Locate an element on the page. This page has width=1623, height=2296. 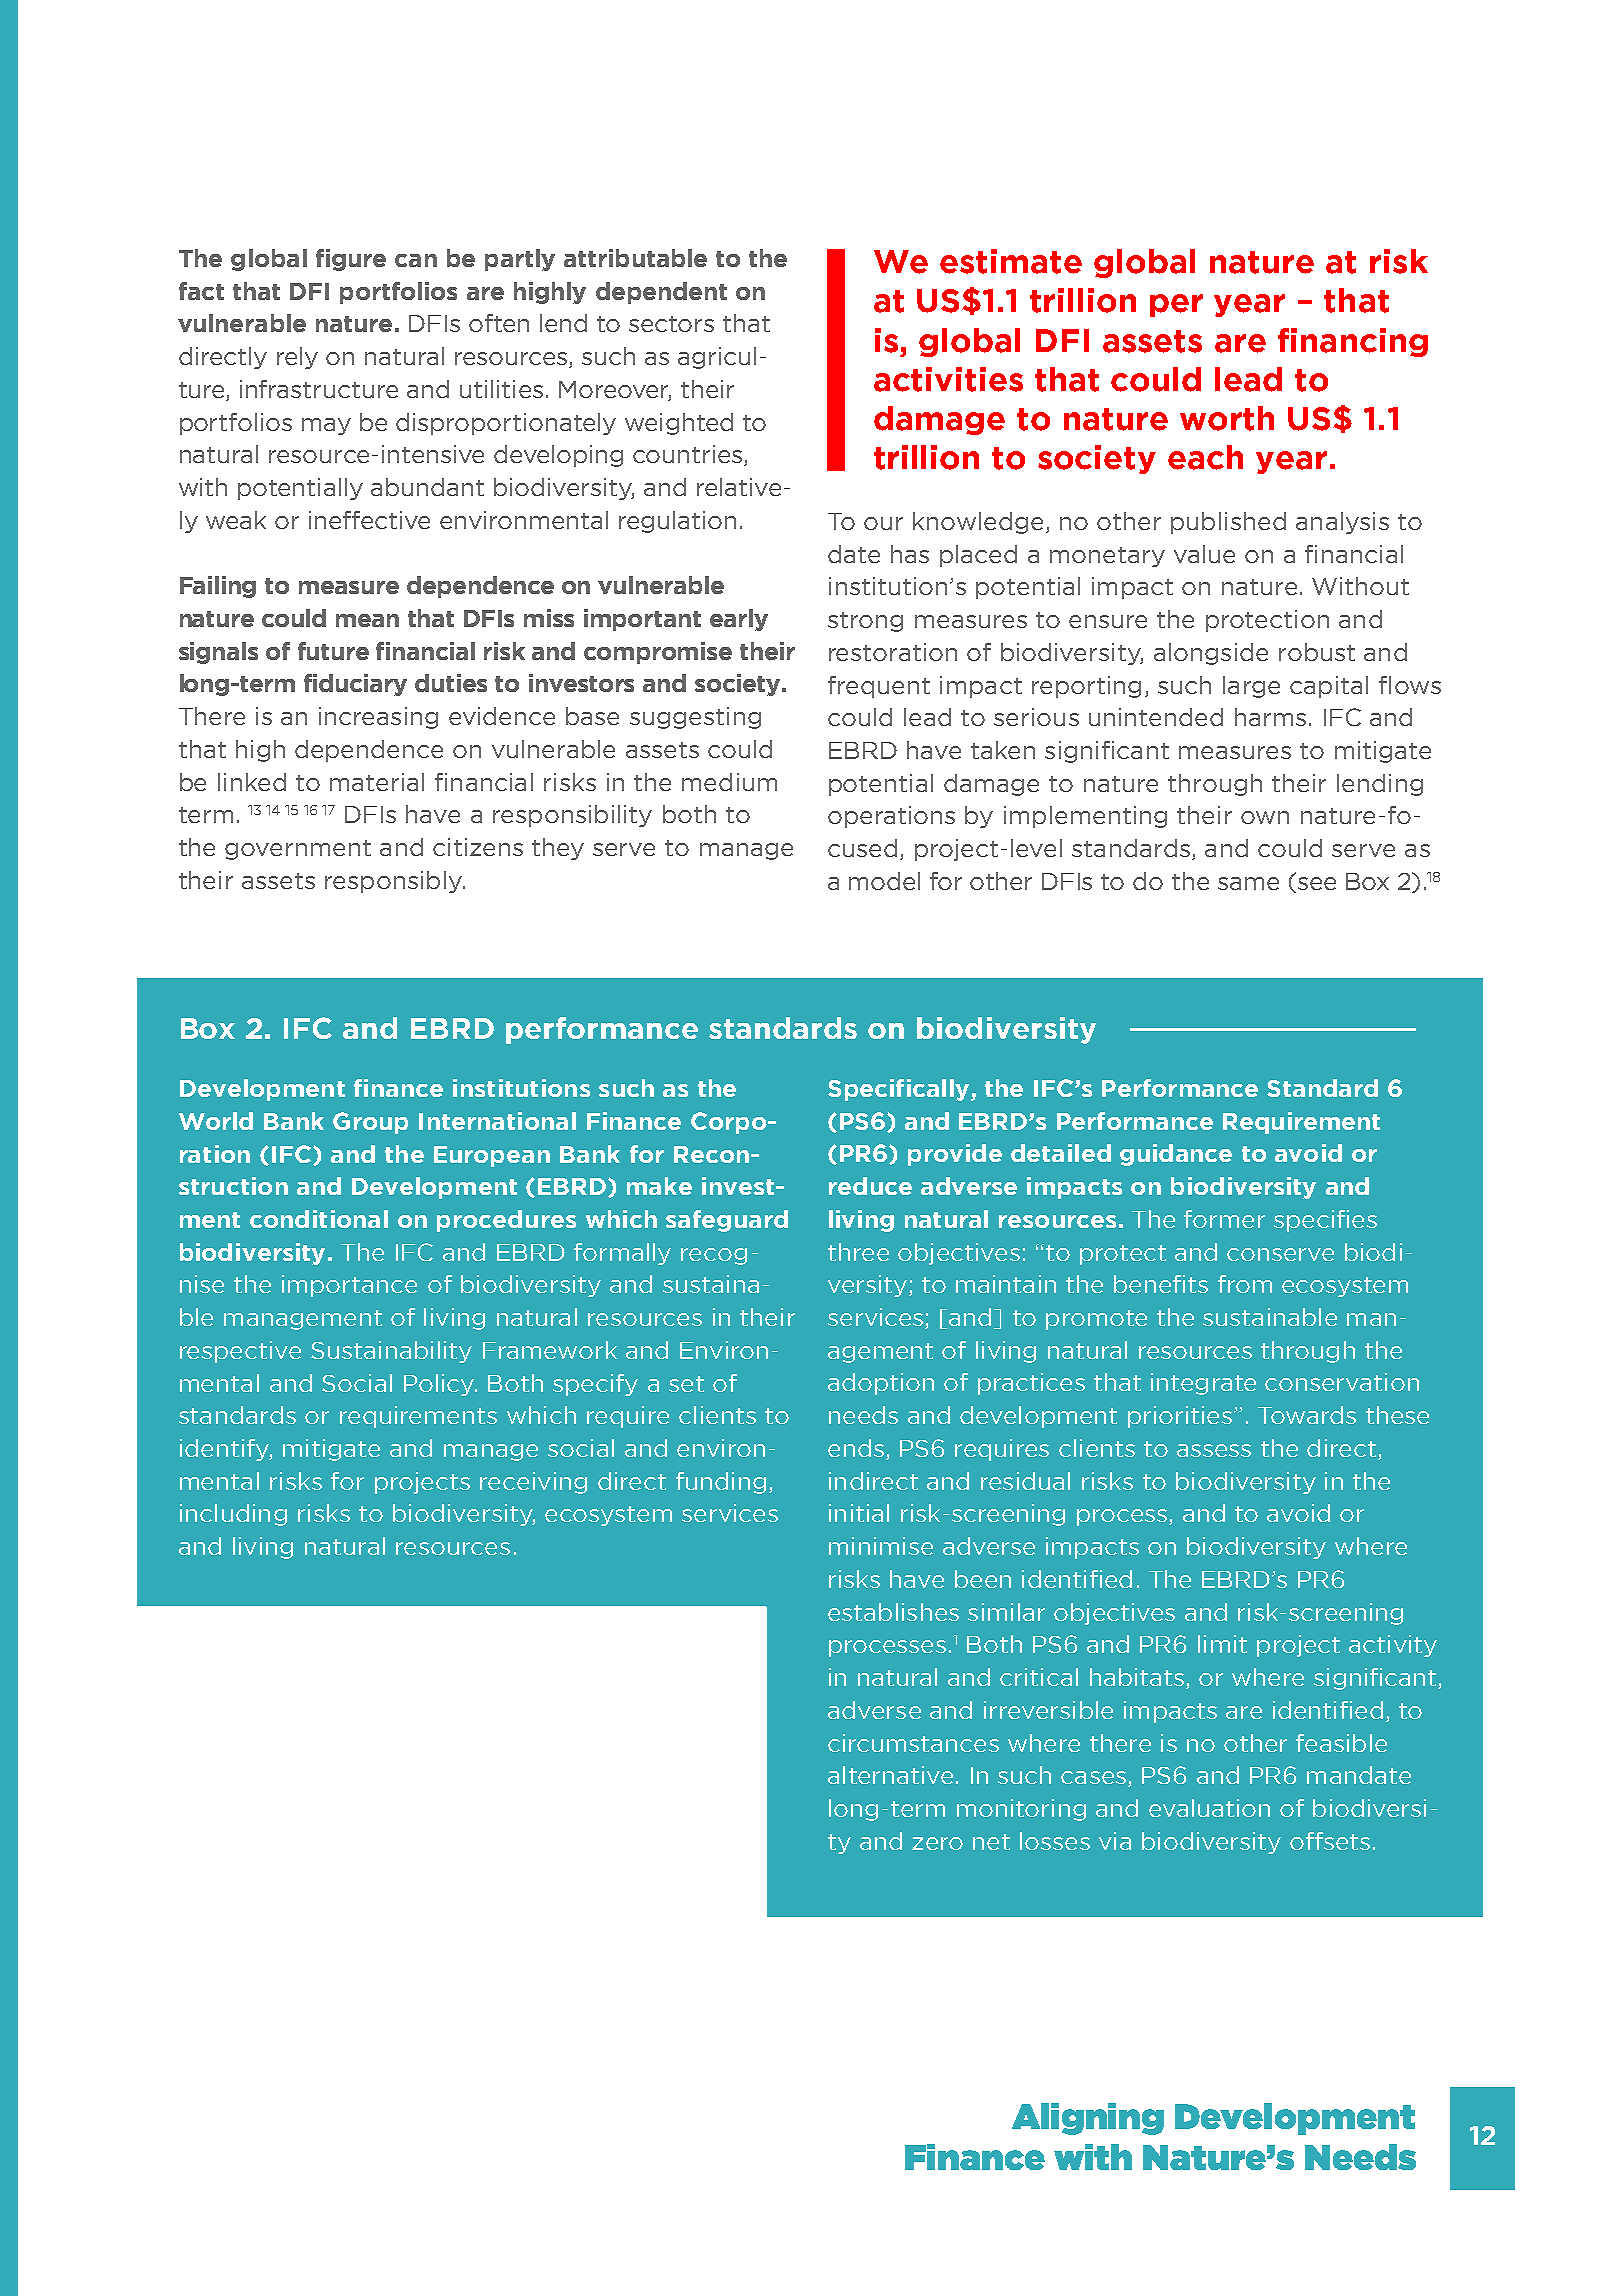
former is located at coordinates (1224, 1219).
